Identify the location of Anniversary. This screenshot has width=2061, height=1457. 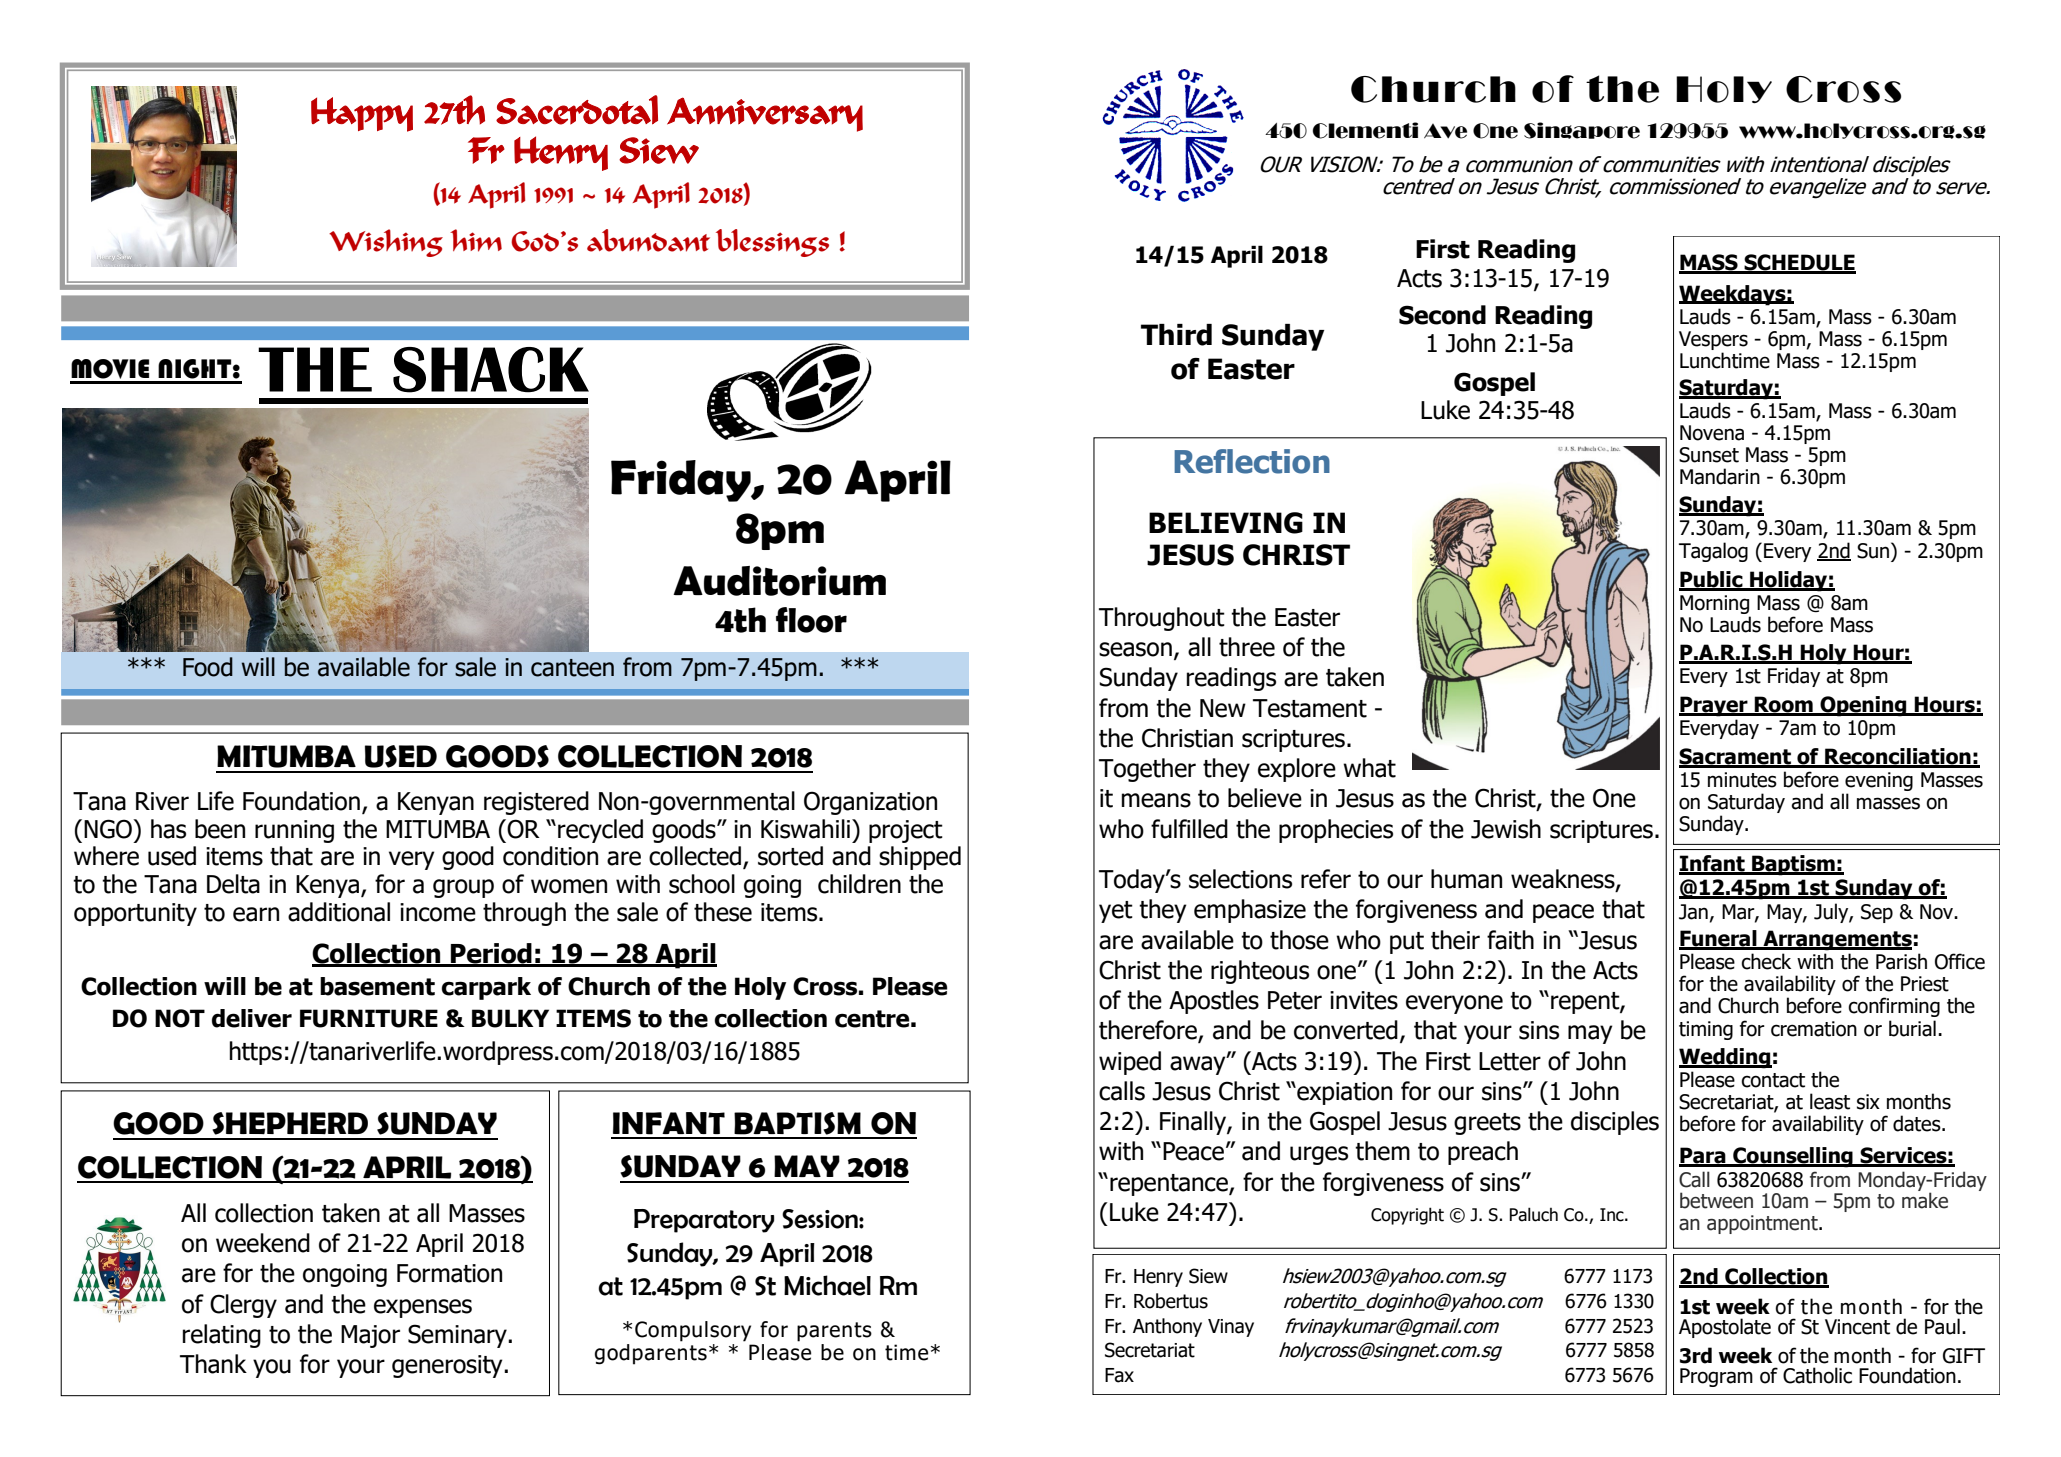
(765, 114).
